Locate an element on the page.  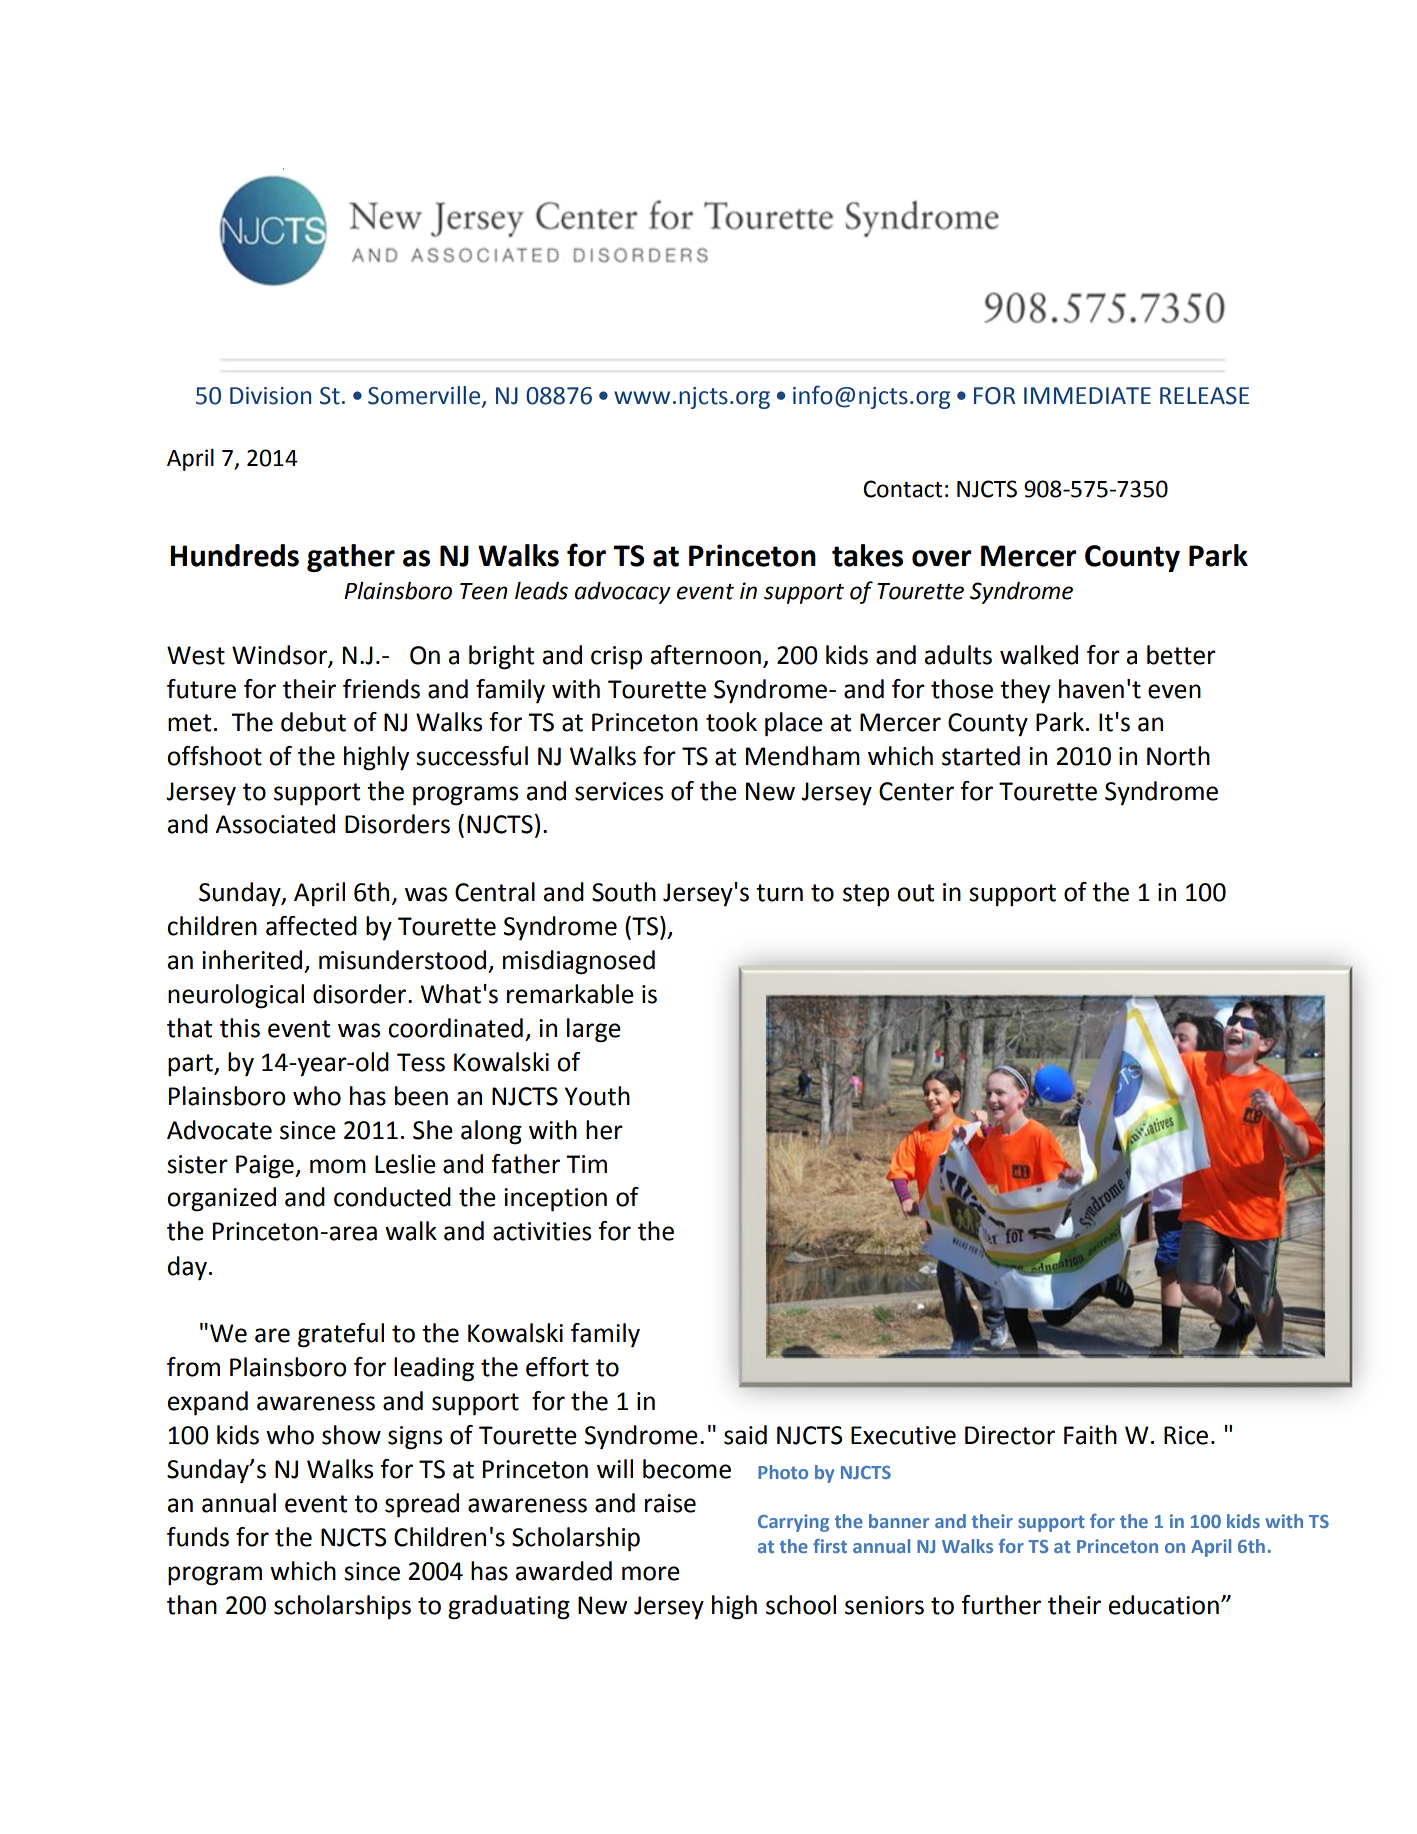
step is located at coordinates (866, 895).
